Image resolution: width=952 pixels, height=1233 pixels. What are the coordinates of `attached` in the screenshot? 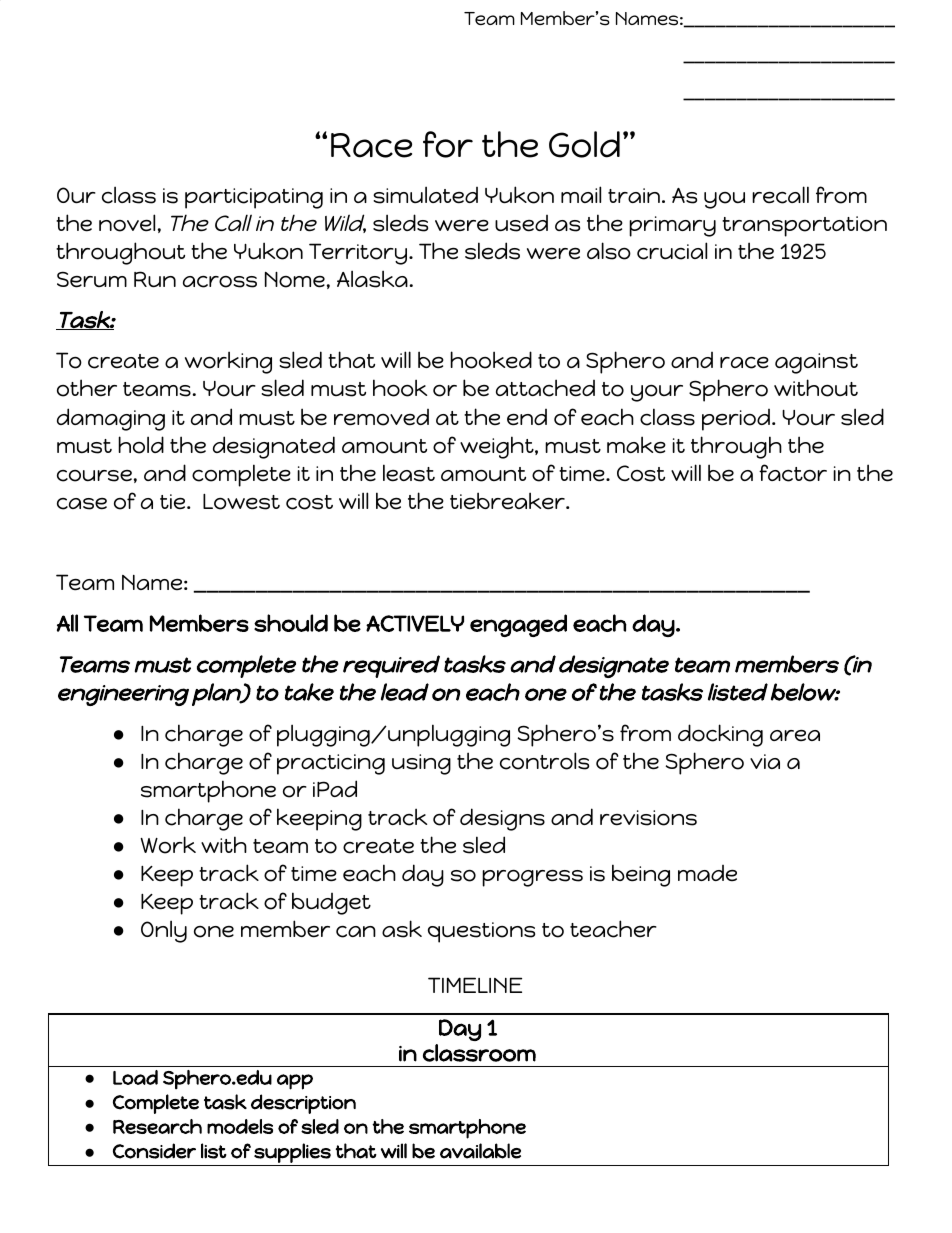 It's located at (545, 388).
